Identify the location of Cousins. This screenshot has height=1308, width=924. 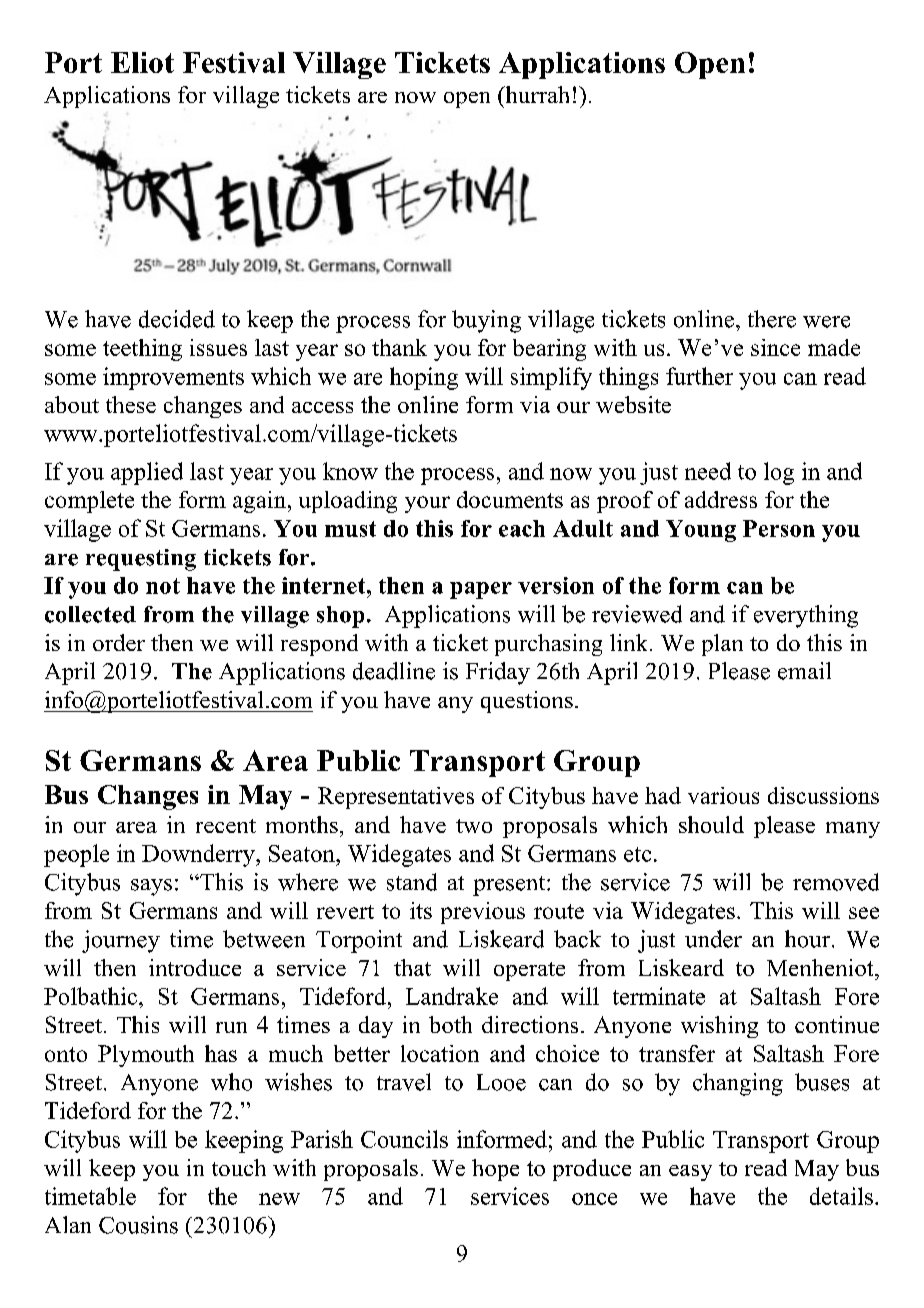
(138, 1225).
